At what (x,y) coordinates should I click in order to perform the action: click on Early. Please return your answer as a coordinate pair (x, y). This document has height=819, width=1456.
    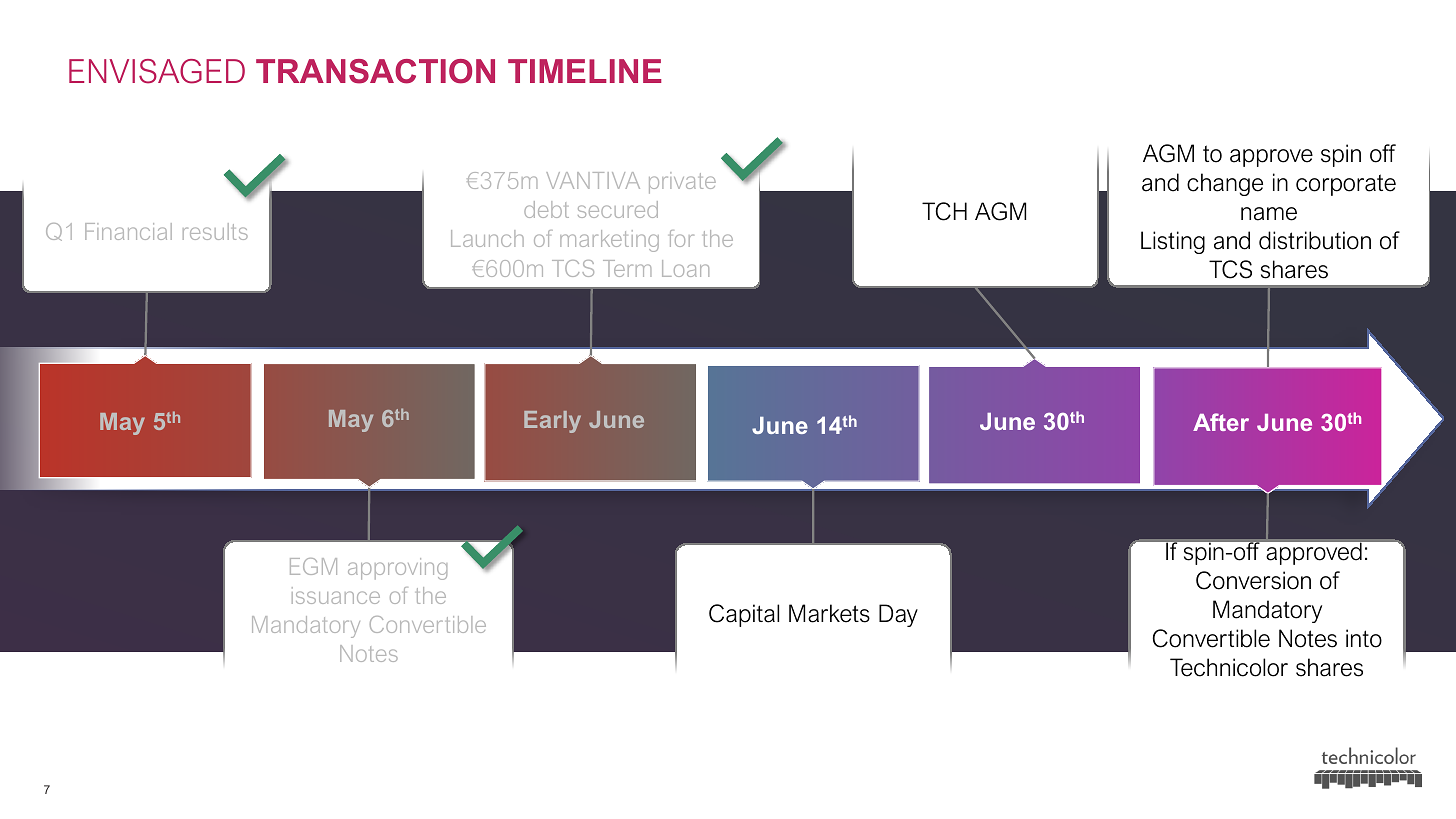
    Looking at the image, I should click on (552, 422).
